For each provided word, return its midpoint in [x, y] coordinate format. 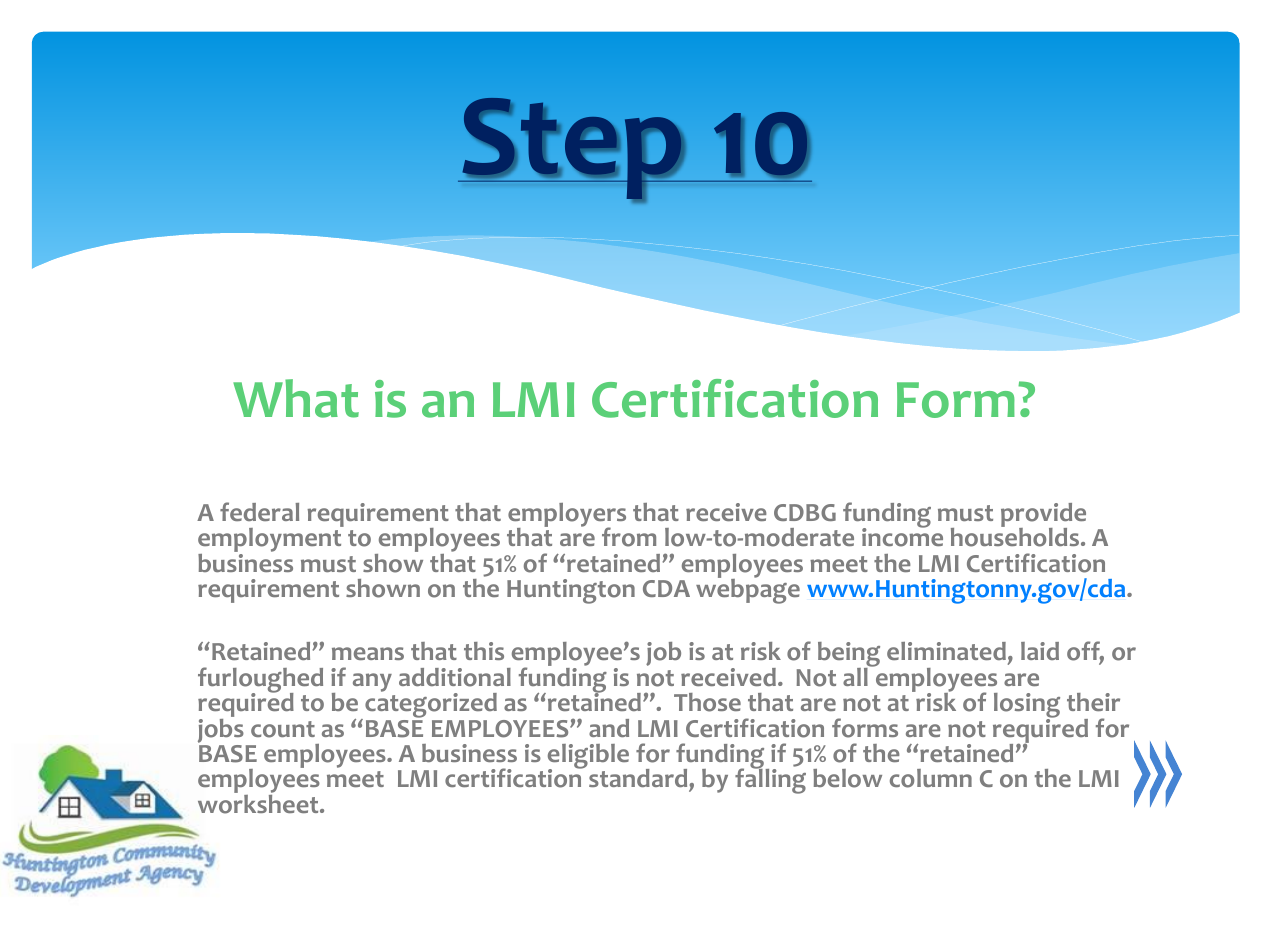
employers [567, 516]
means [368, 653]
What [296, 398]
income [902, 536]
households [1015, 536]
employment [271, 540]
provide [1043, 516]
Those [707, 702]
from [629, 537]
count [283, 729]
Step [572, 148]
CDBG [805, 512]
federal [259, 511]
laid [1040, 651]
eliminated [946, 651]
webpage [748, 590]
